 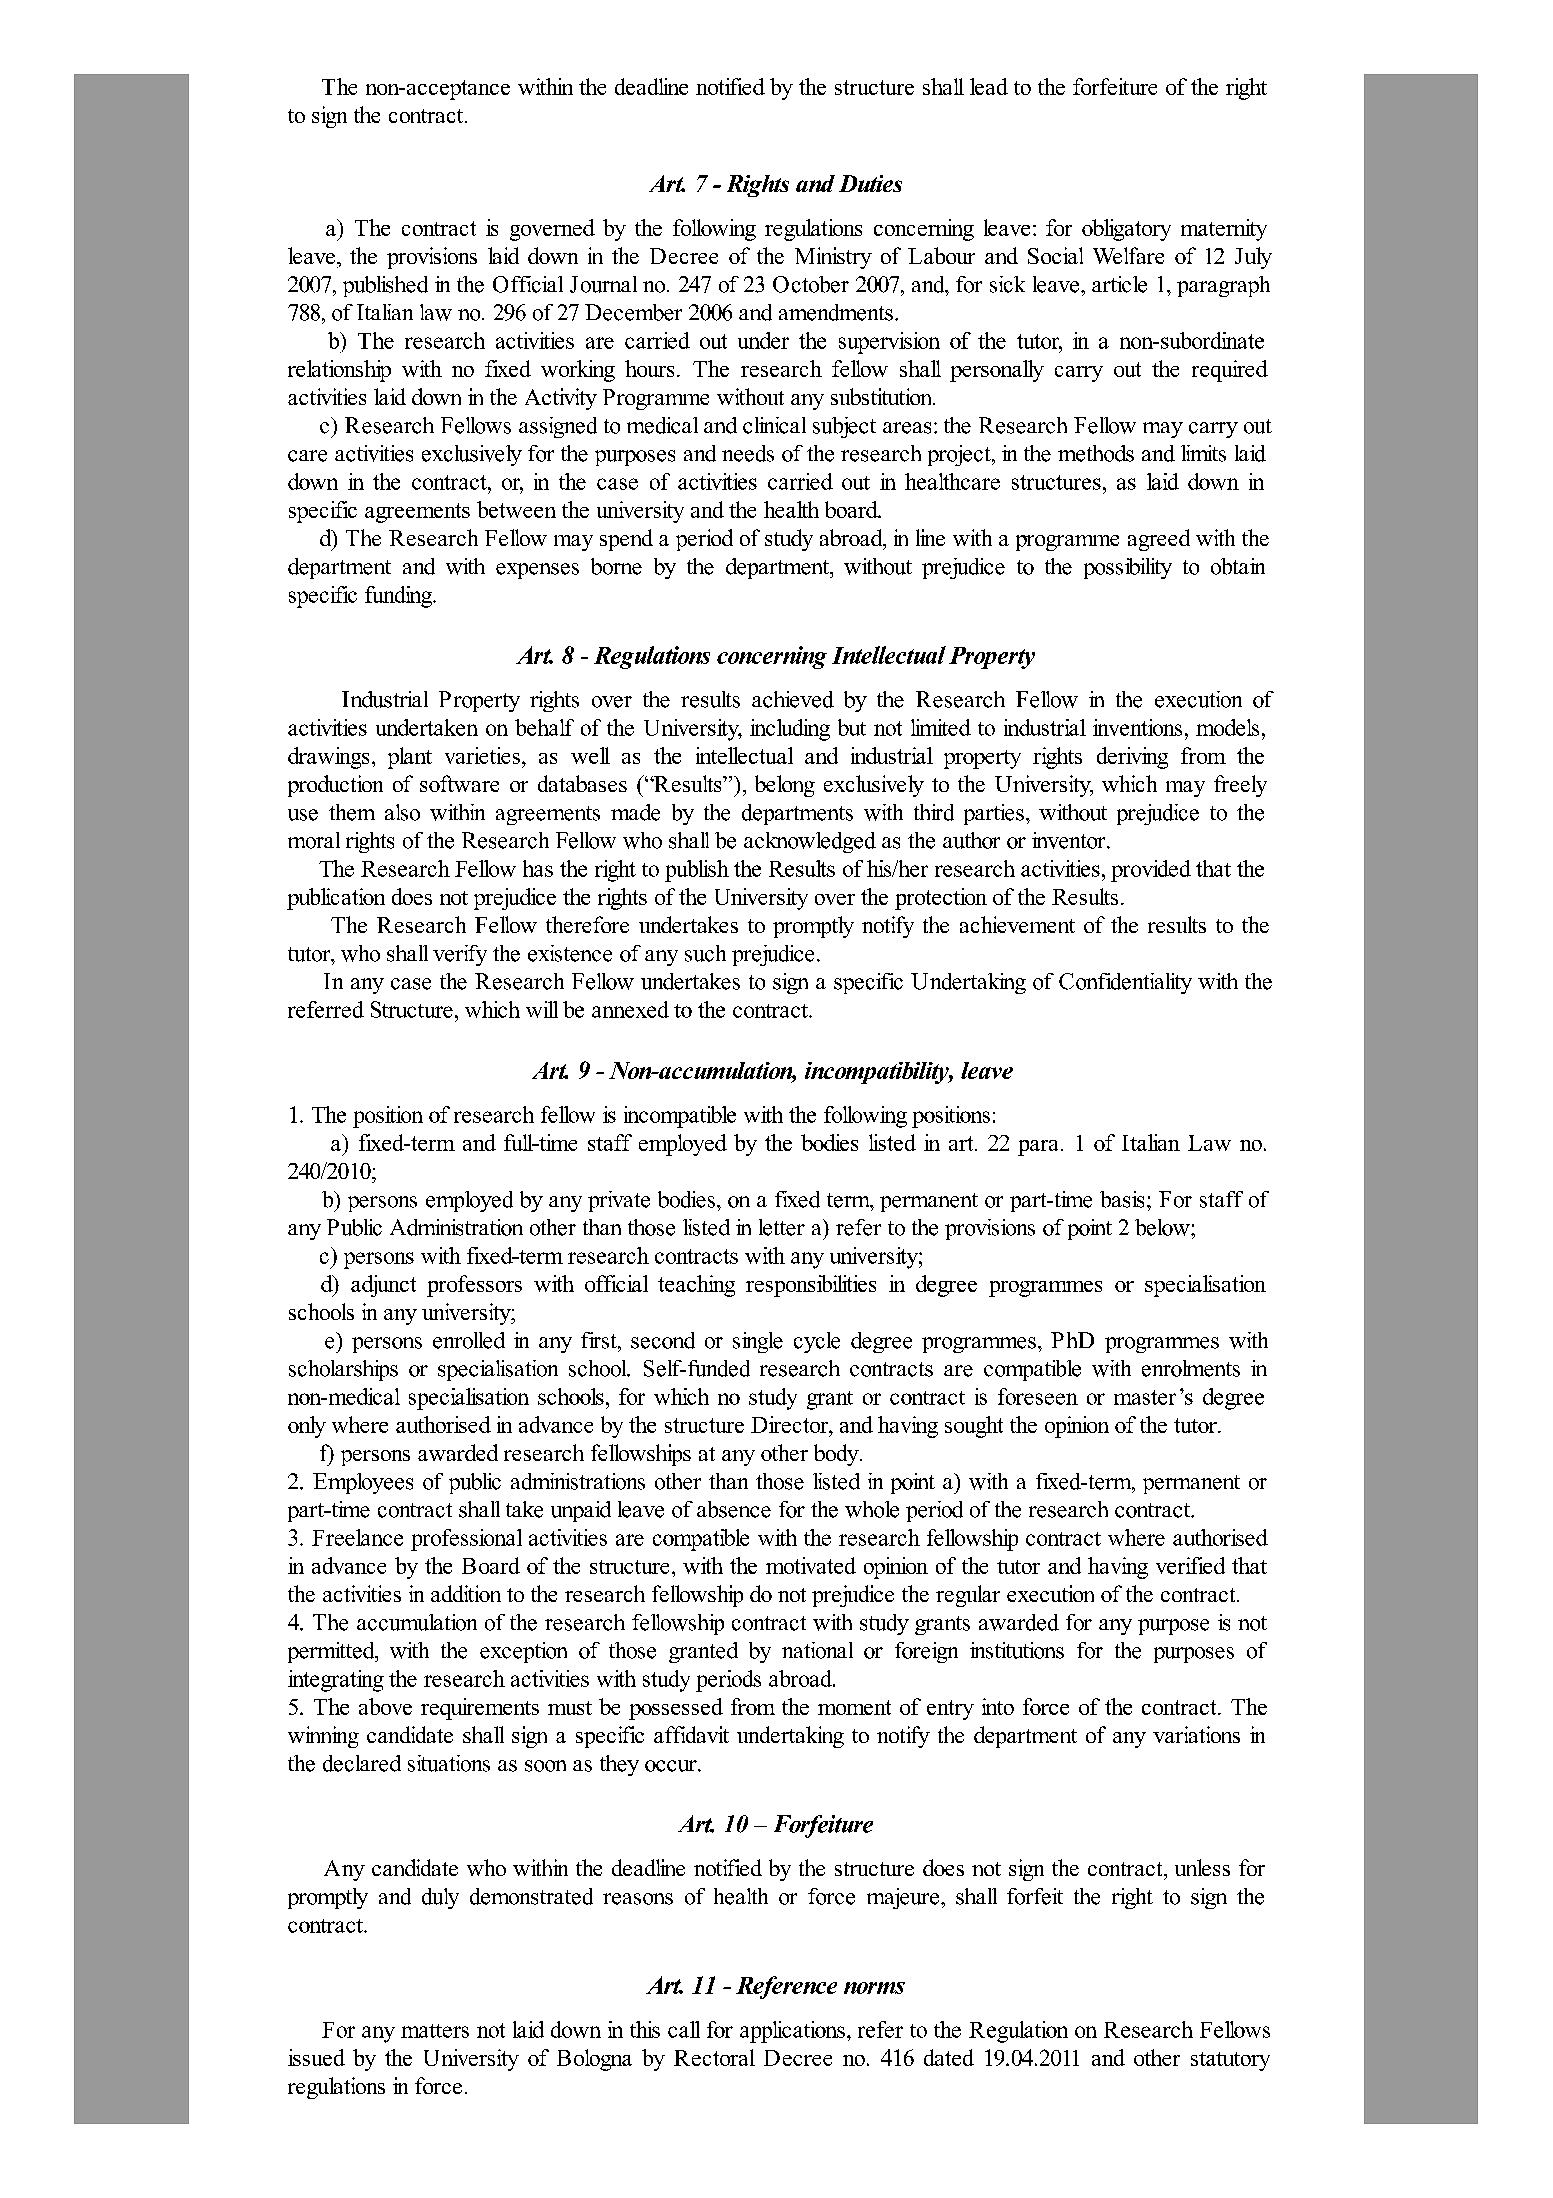 What do you see at coordinates (435, 2031) in the page?
I see `matters` at bounding box center [435, 2031].
